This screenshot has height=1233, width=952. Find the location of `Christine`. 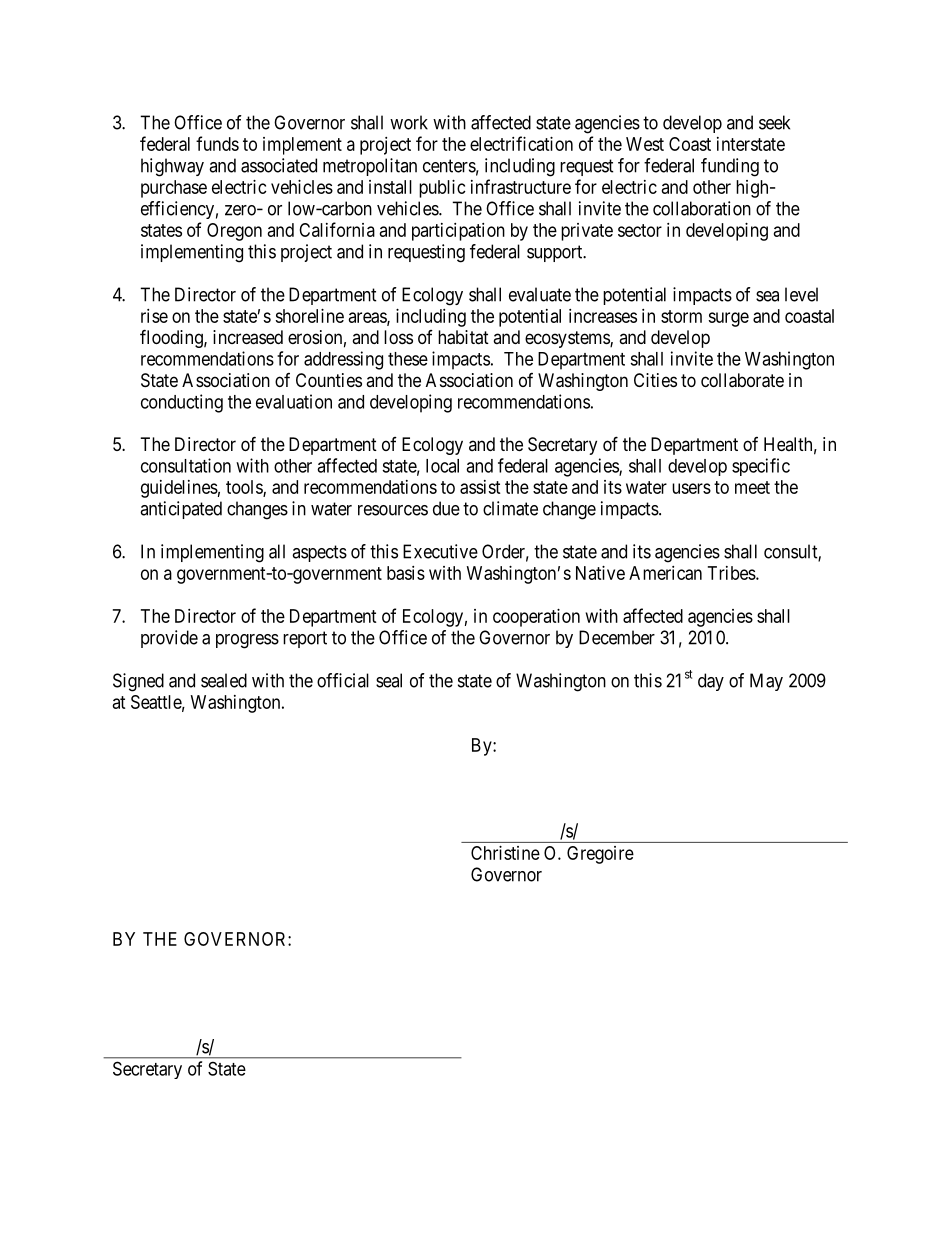

Christine is located at coordinates (505, 853).
